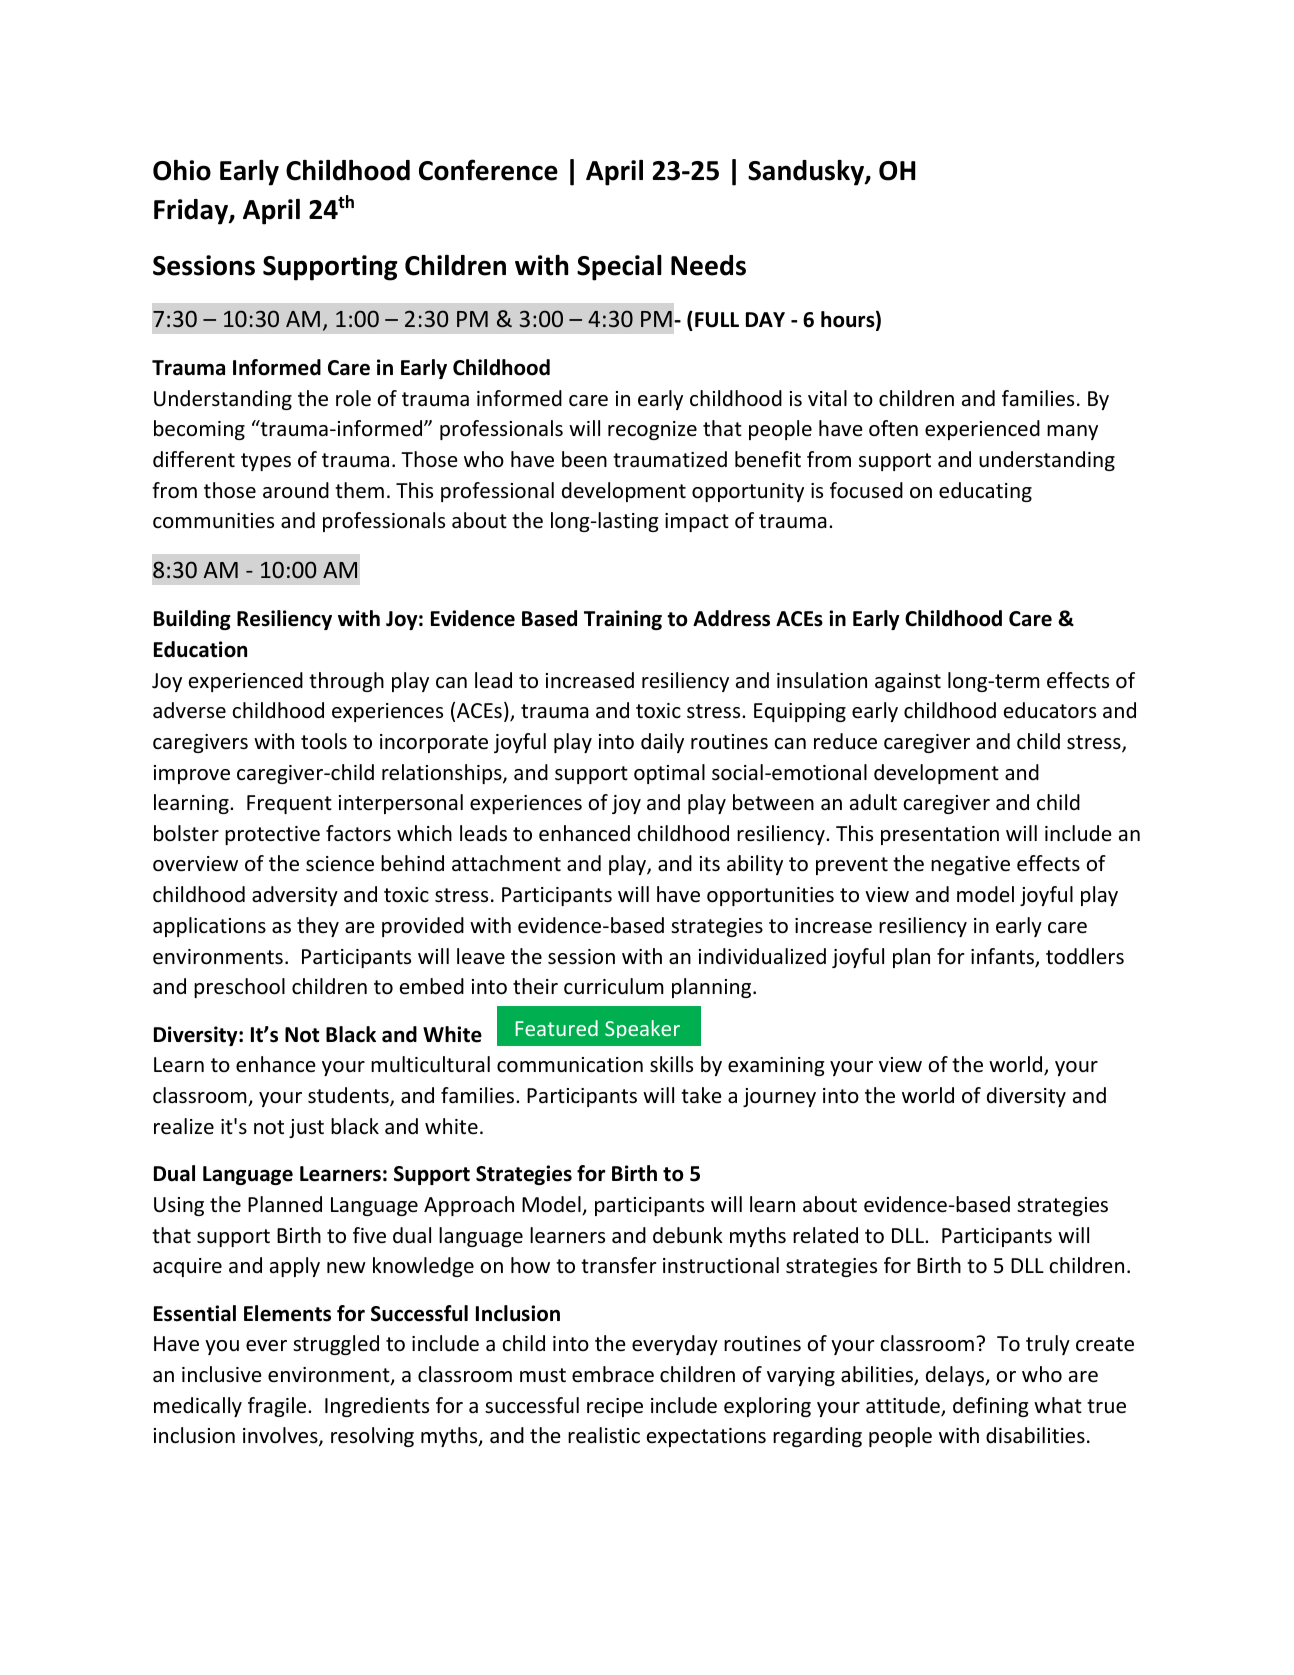  I want to click on Special, so click(619, 268).
